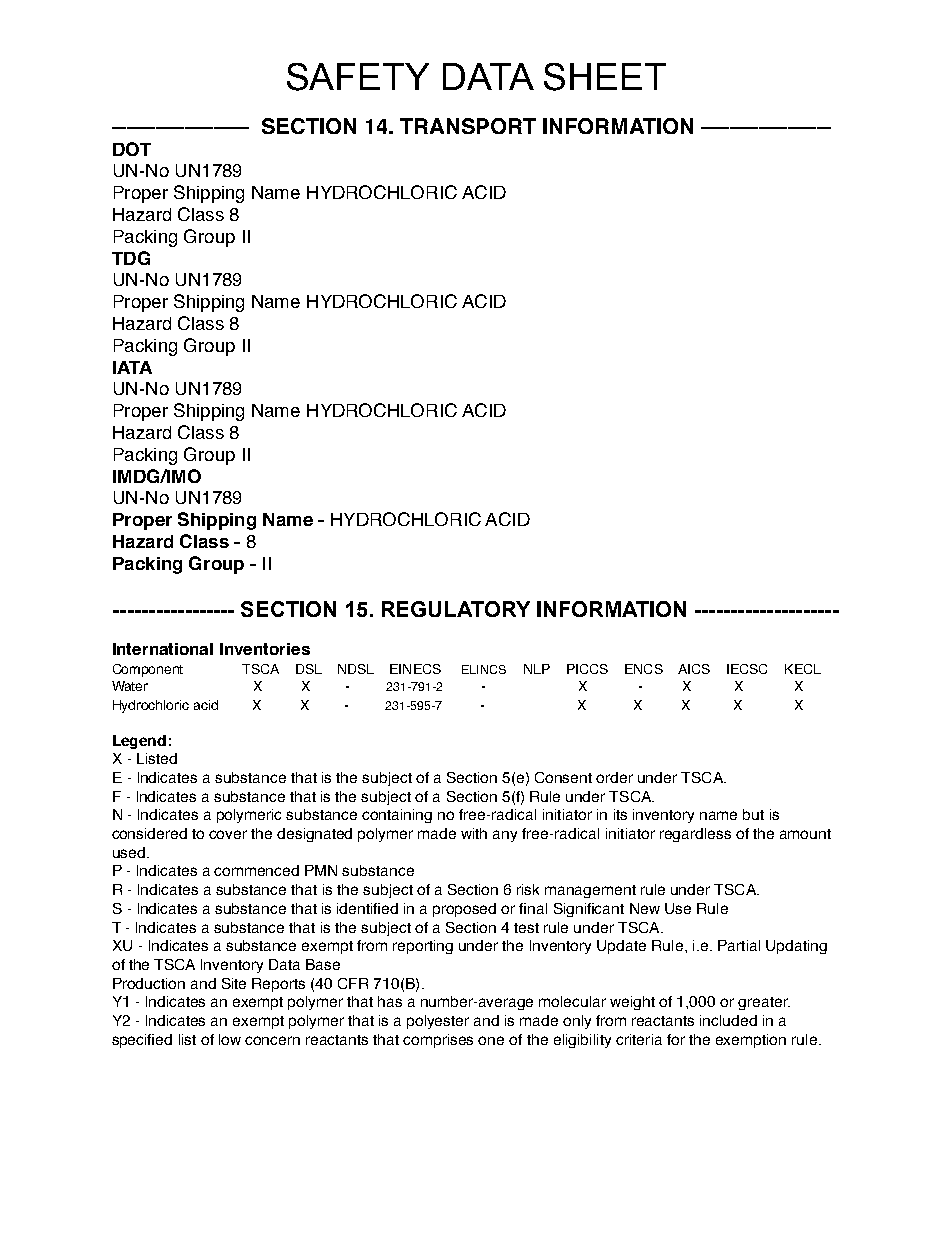 The width and height of the screenshot is (952, 1233). What do you see at coordinates (230, 1039) in the screenshot?
I see `low` at bounding box center [230, 1039].
